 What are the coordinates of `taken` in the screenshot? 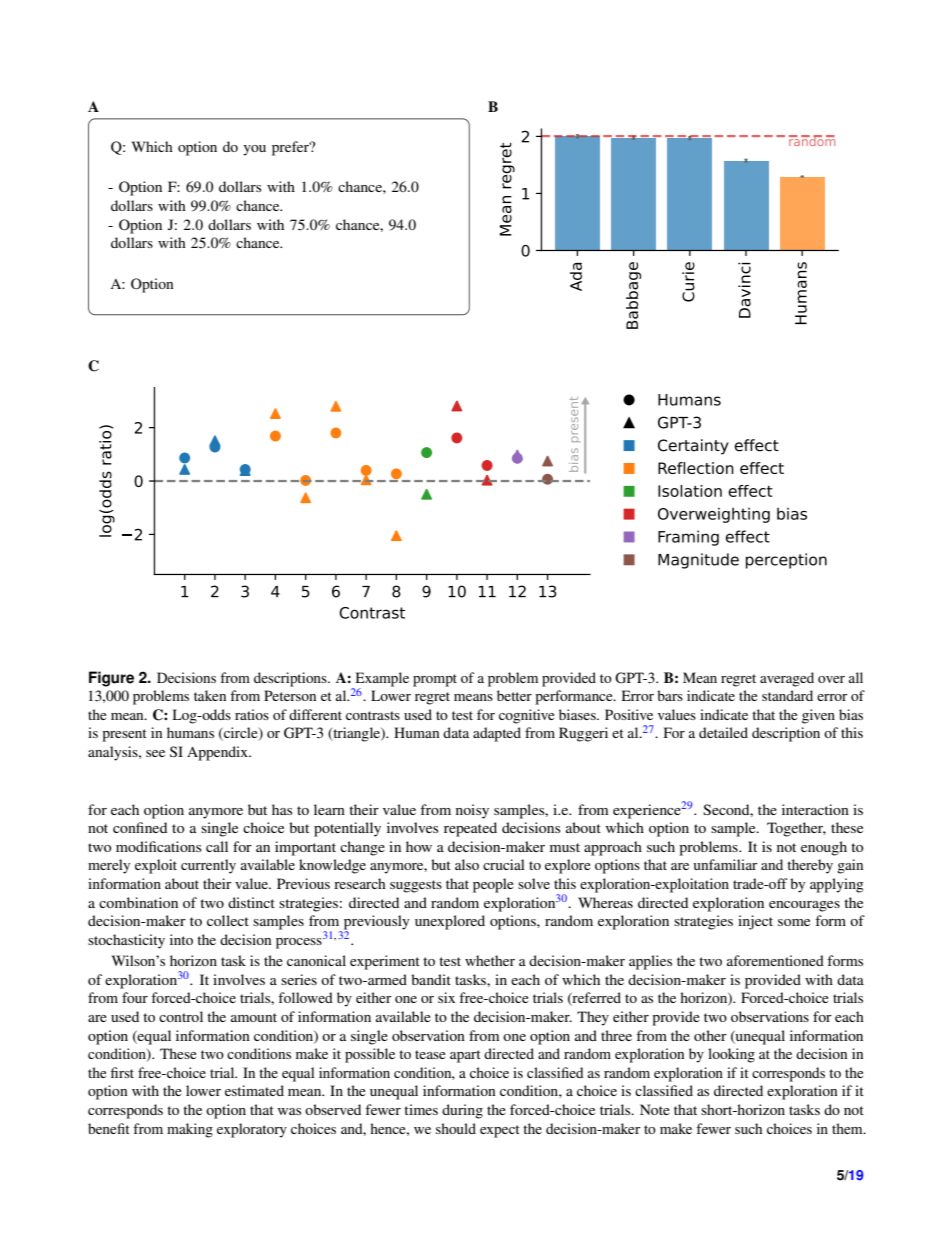 It's located at (210, 695).
